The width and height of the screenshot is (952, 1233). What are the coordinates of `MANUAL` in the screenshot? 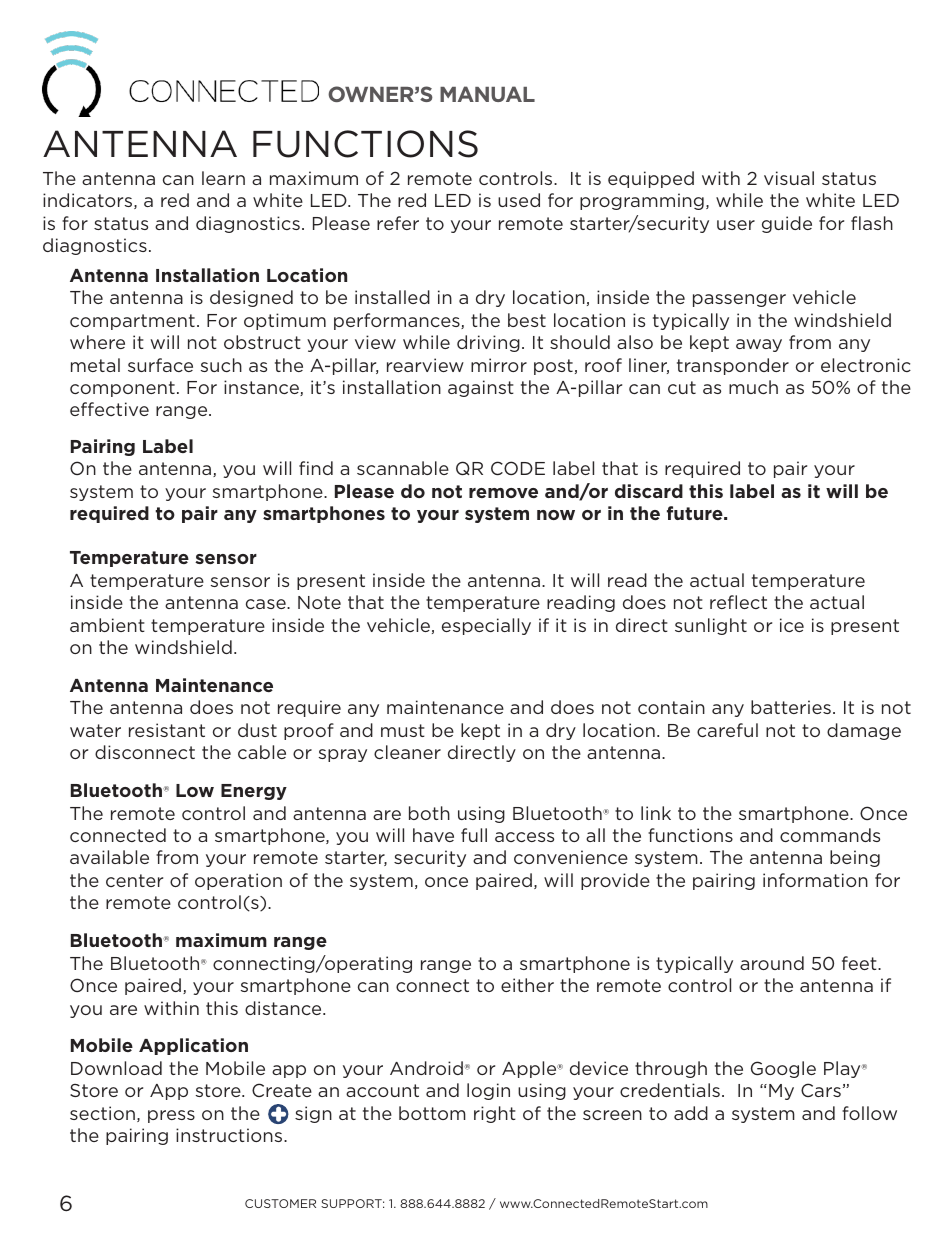 It's located at (487, 94).
